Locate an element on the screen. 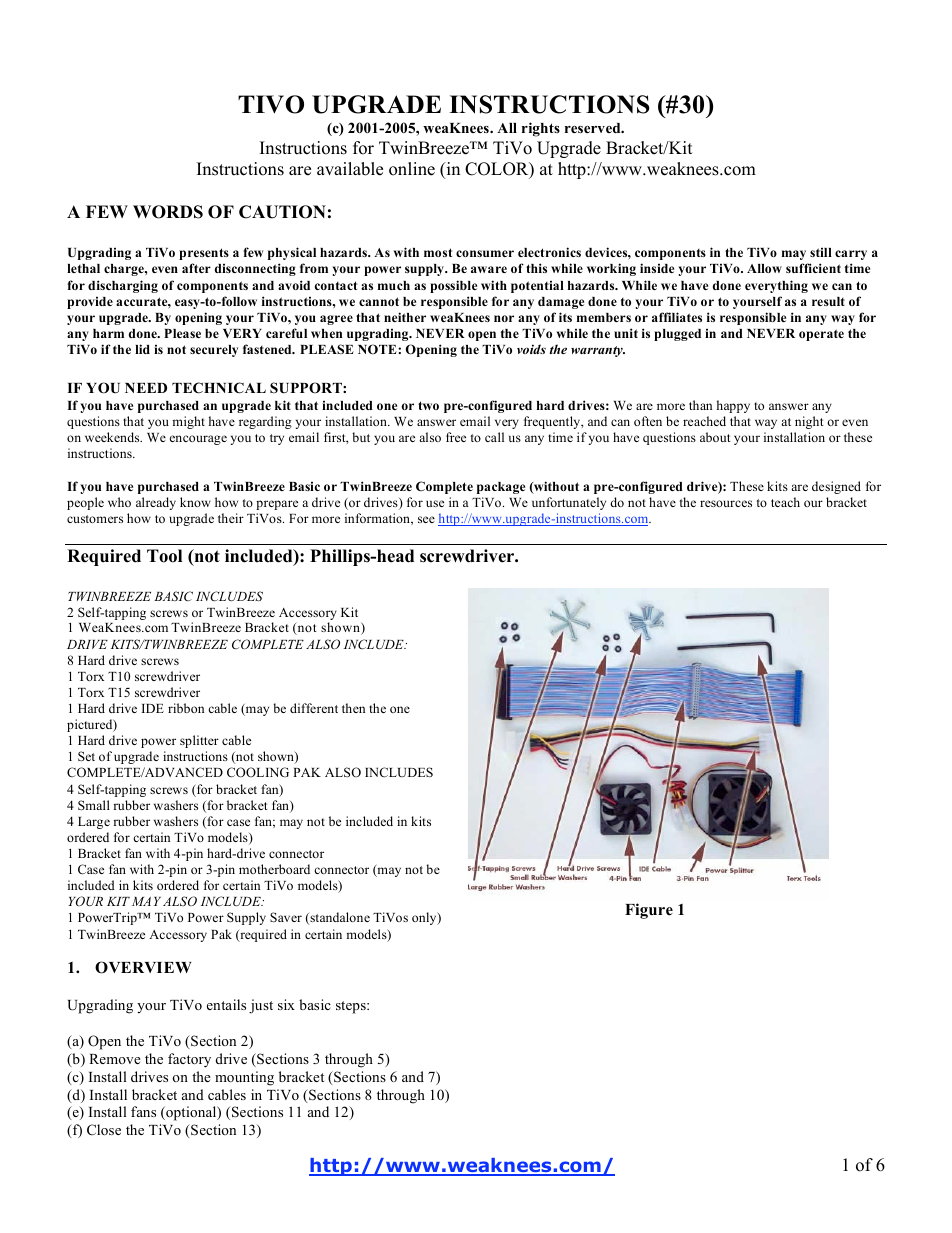  splitter is located at coordinates (199, 741).
